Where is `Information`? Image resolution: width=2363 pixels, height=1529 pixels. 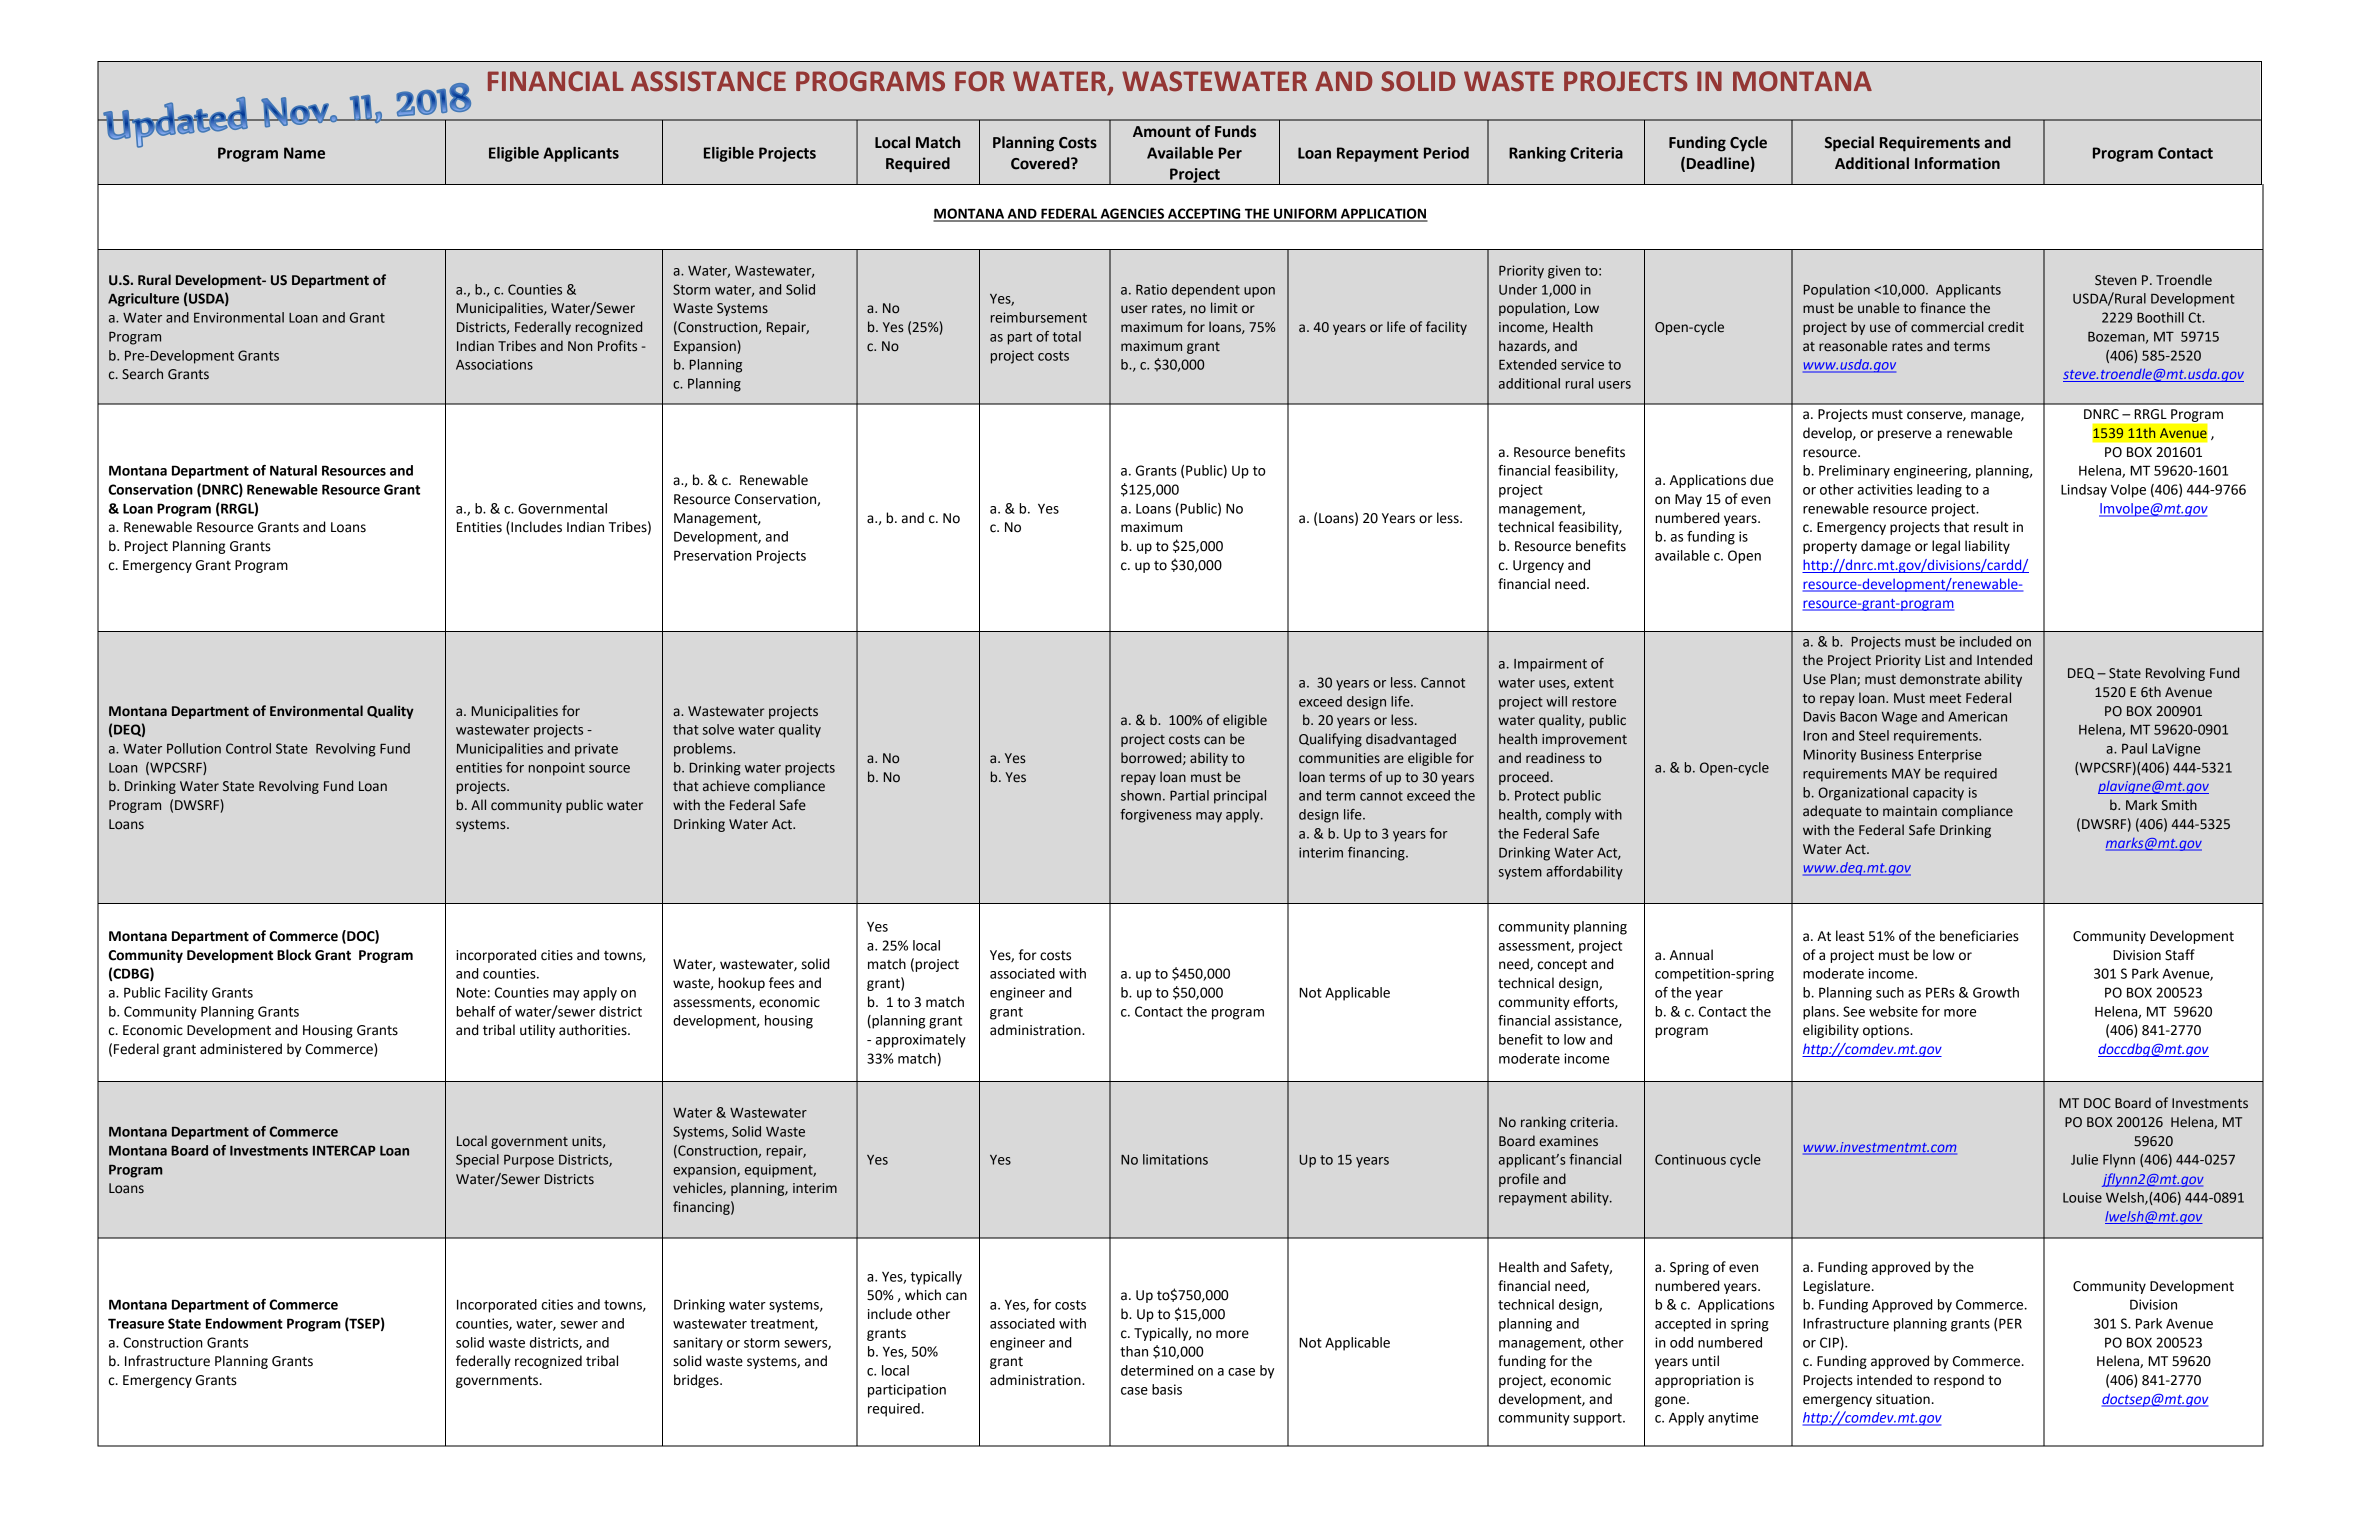 Information is located at coordinates (1957, 163).
